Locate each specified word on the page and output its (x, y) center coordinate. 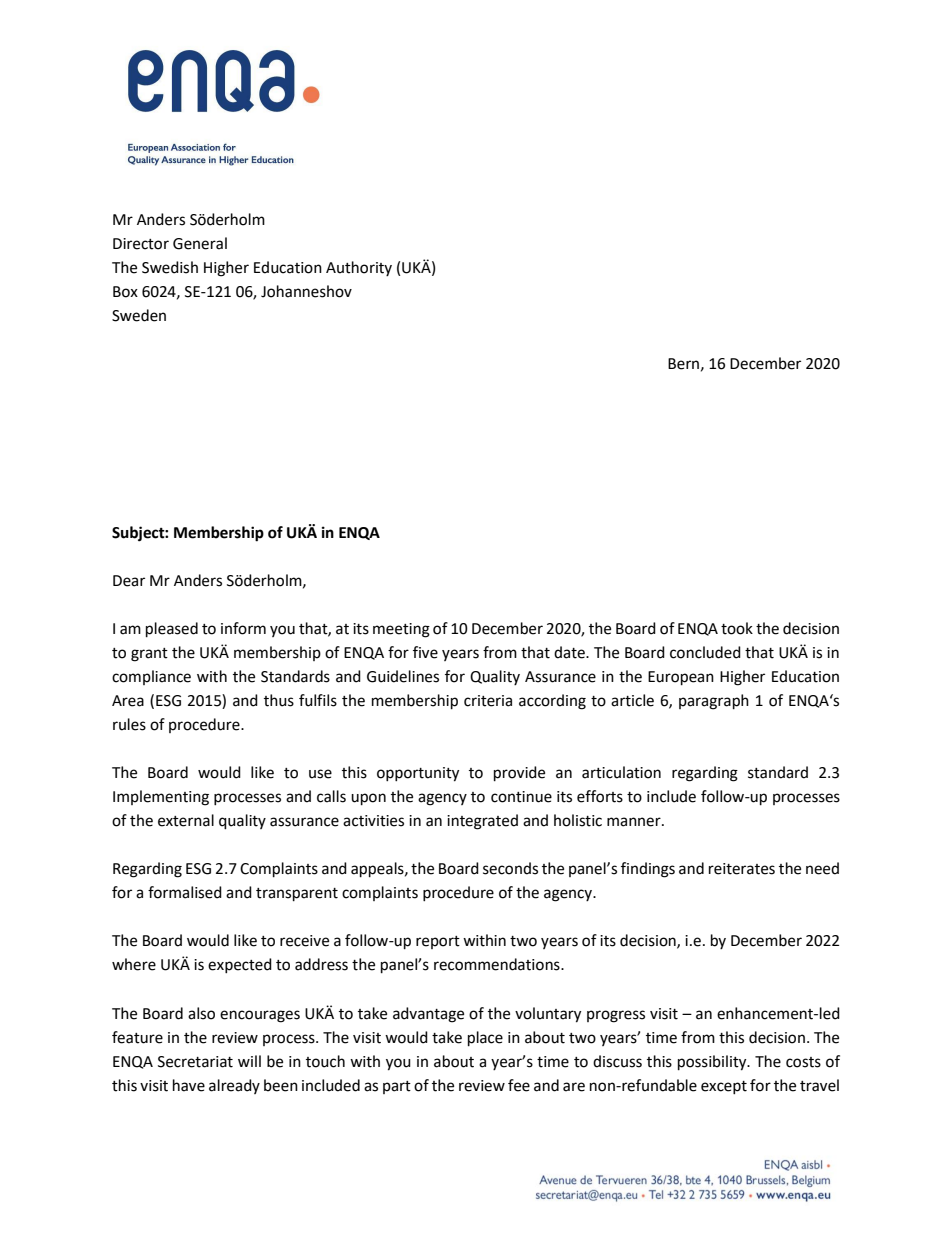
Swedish (170, 267)
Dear (129, 581)
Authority (359, 268)
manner (635, 822)
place (485, 1039)
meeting (401, 630)
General (200, 243)
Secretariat (195, 1062)
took (737, 628)
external (186, 820)
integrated (482, 822)
